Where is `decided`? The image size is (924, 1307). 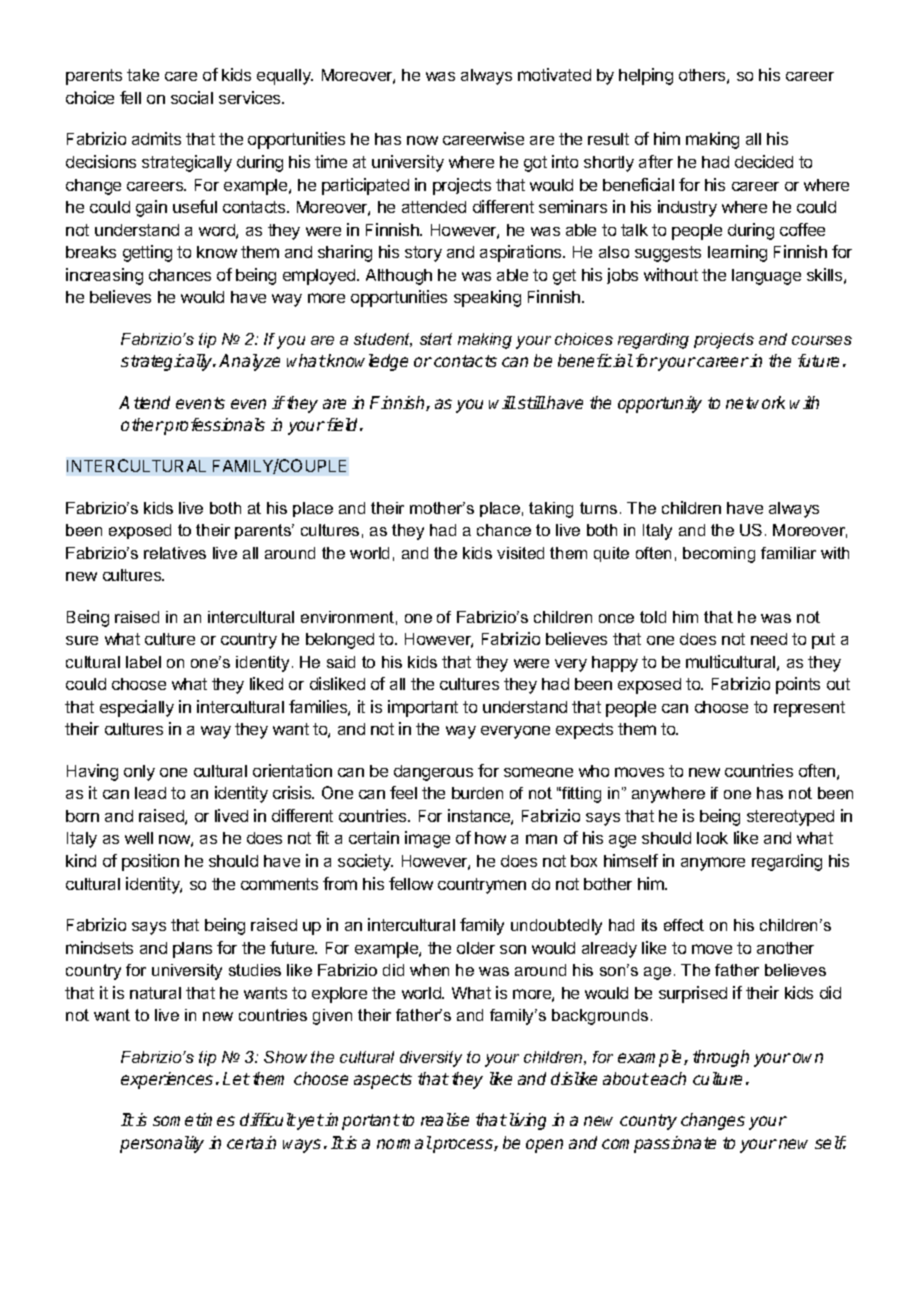 decided is located at coordinates (764, 161).
